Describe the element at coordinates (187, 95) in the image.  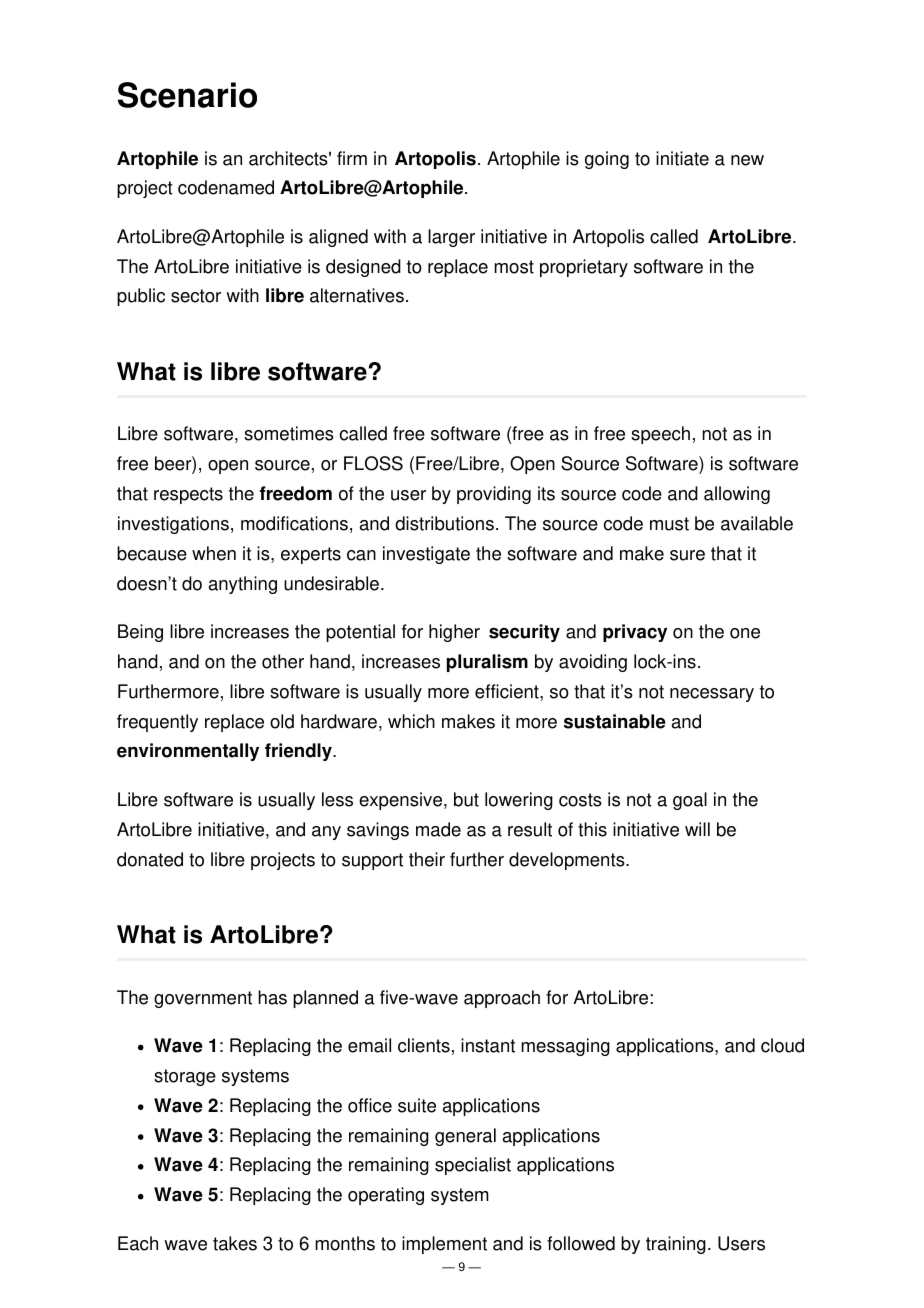
I see `Scenario` at that location.
